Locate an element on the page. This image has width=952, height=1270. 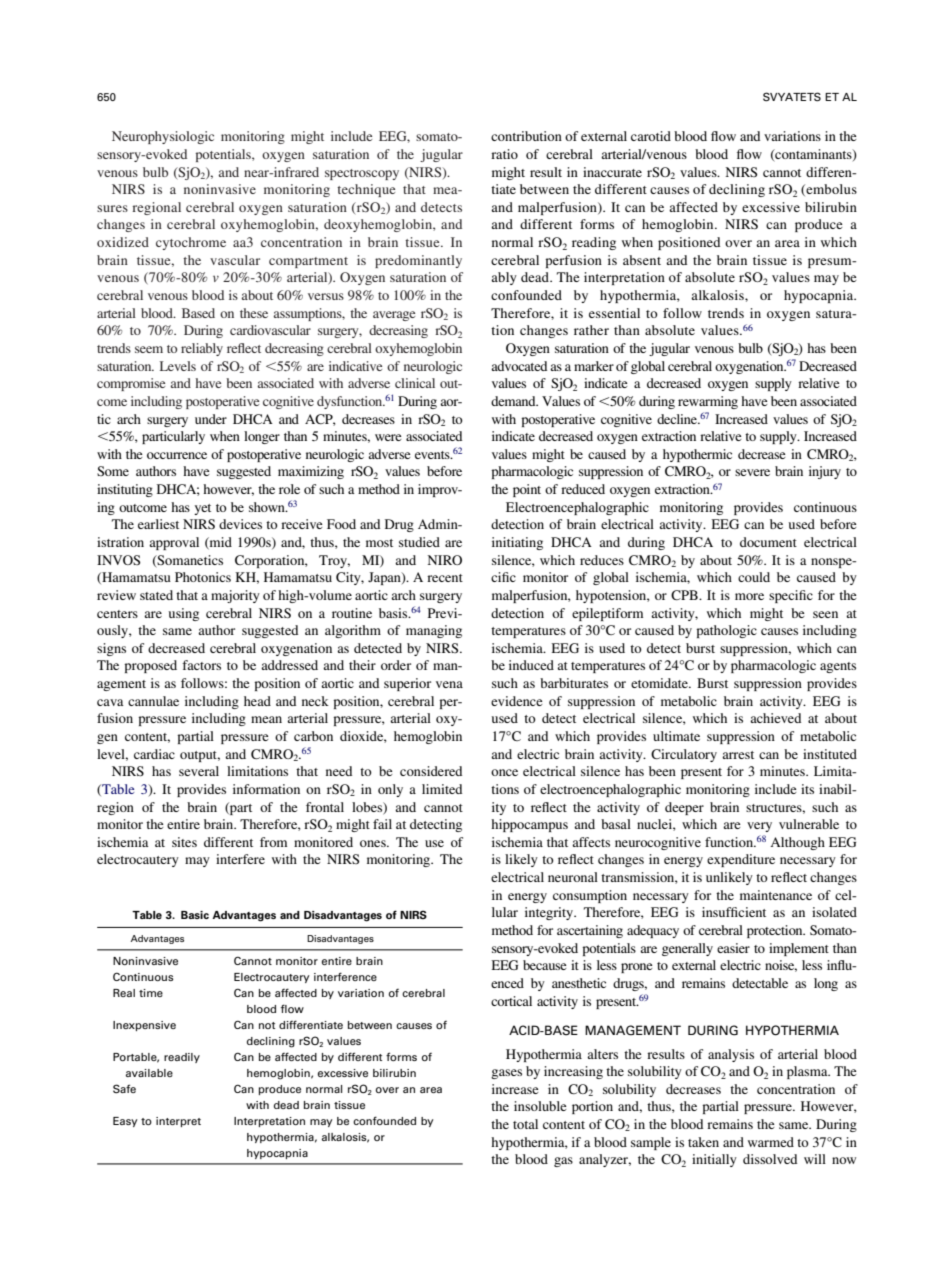
rewarming is located at coordinates (708, 402).
